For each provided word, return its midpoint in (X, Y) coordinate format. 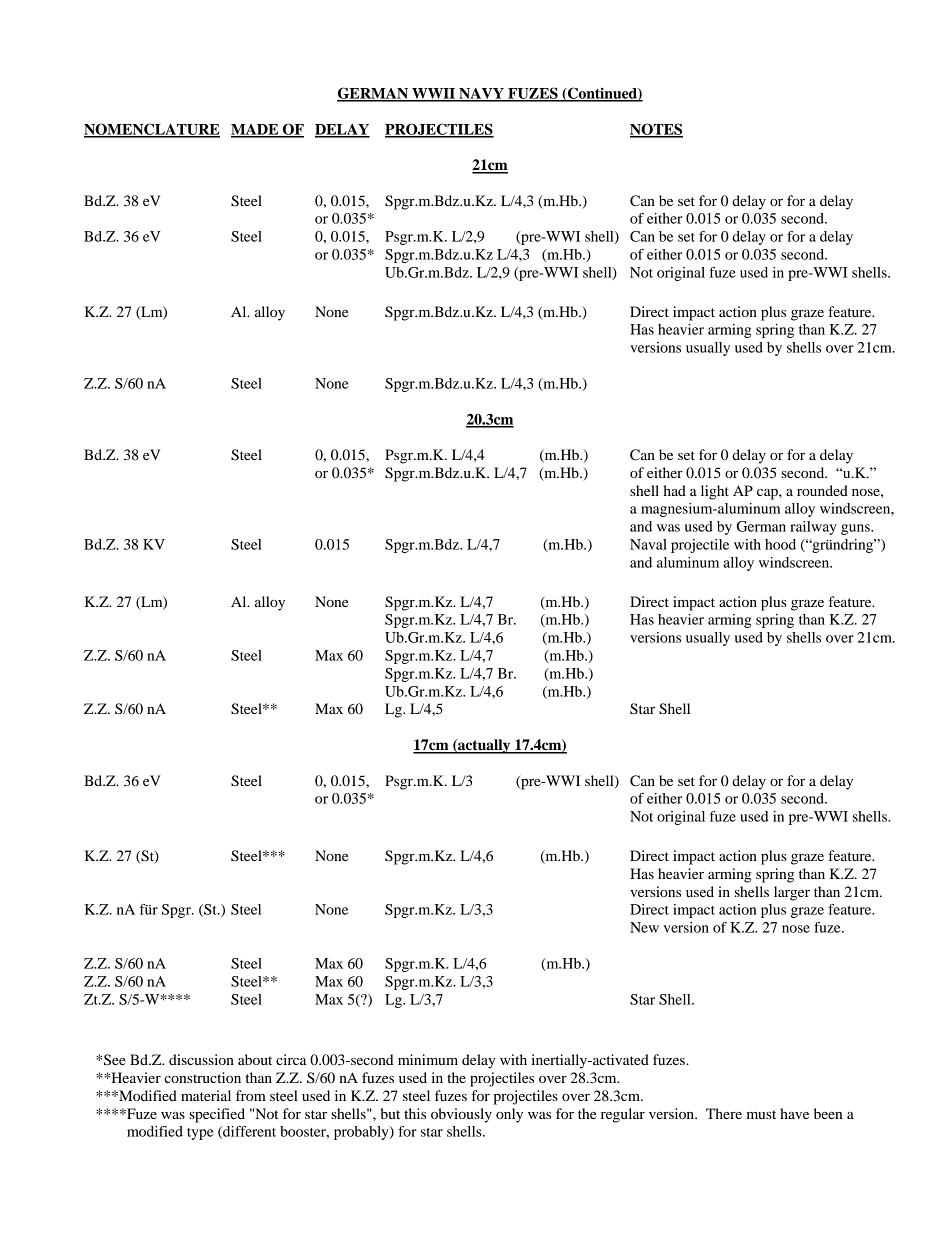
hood (780, 544)
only (509, 1115)
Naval (648, 544)
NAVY (481, 94)
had (674, 490)
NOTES (656, 130)
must (761, 1114)
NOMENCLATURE (152, 130)
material (206, 1095)
